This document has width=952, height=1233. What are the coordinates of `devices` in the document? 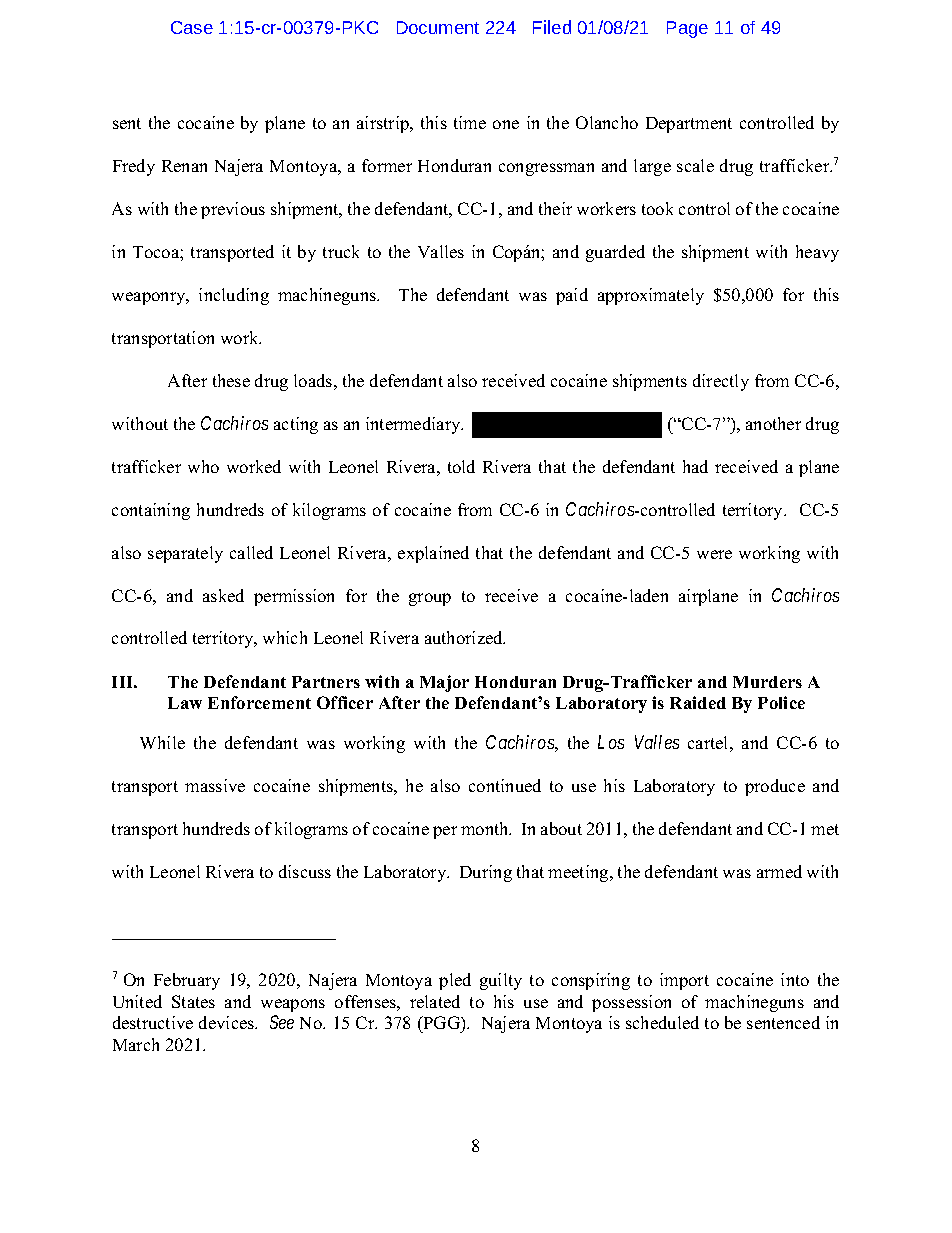 It's located at (228, 1022).
